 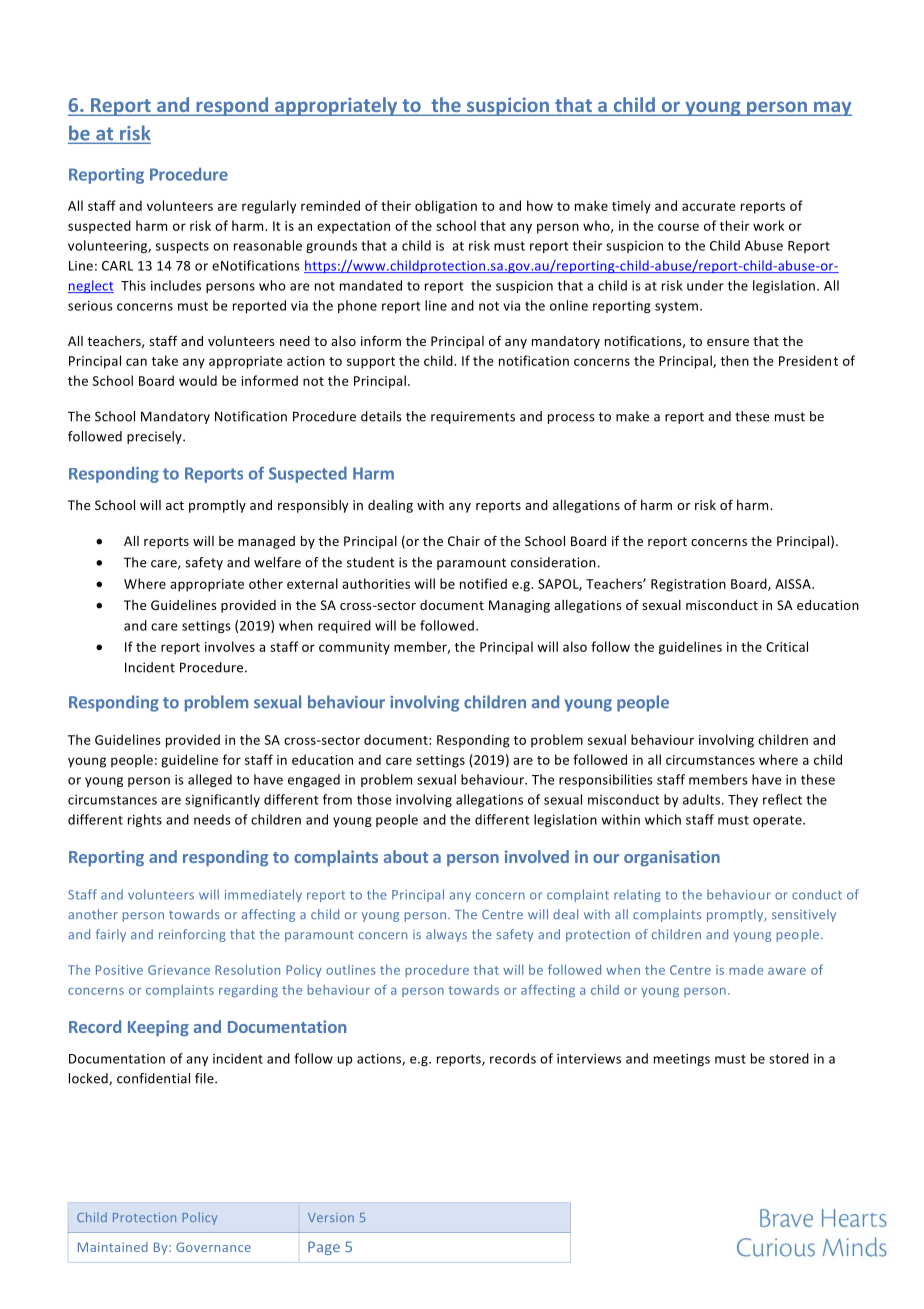 I want to click on Governance, so click(x=213, y=1247).
